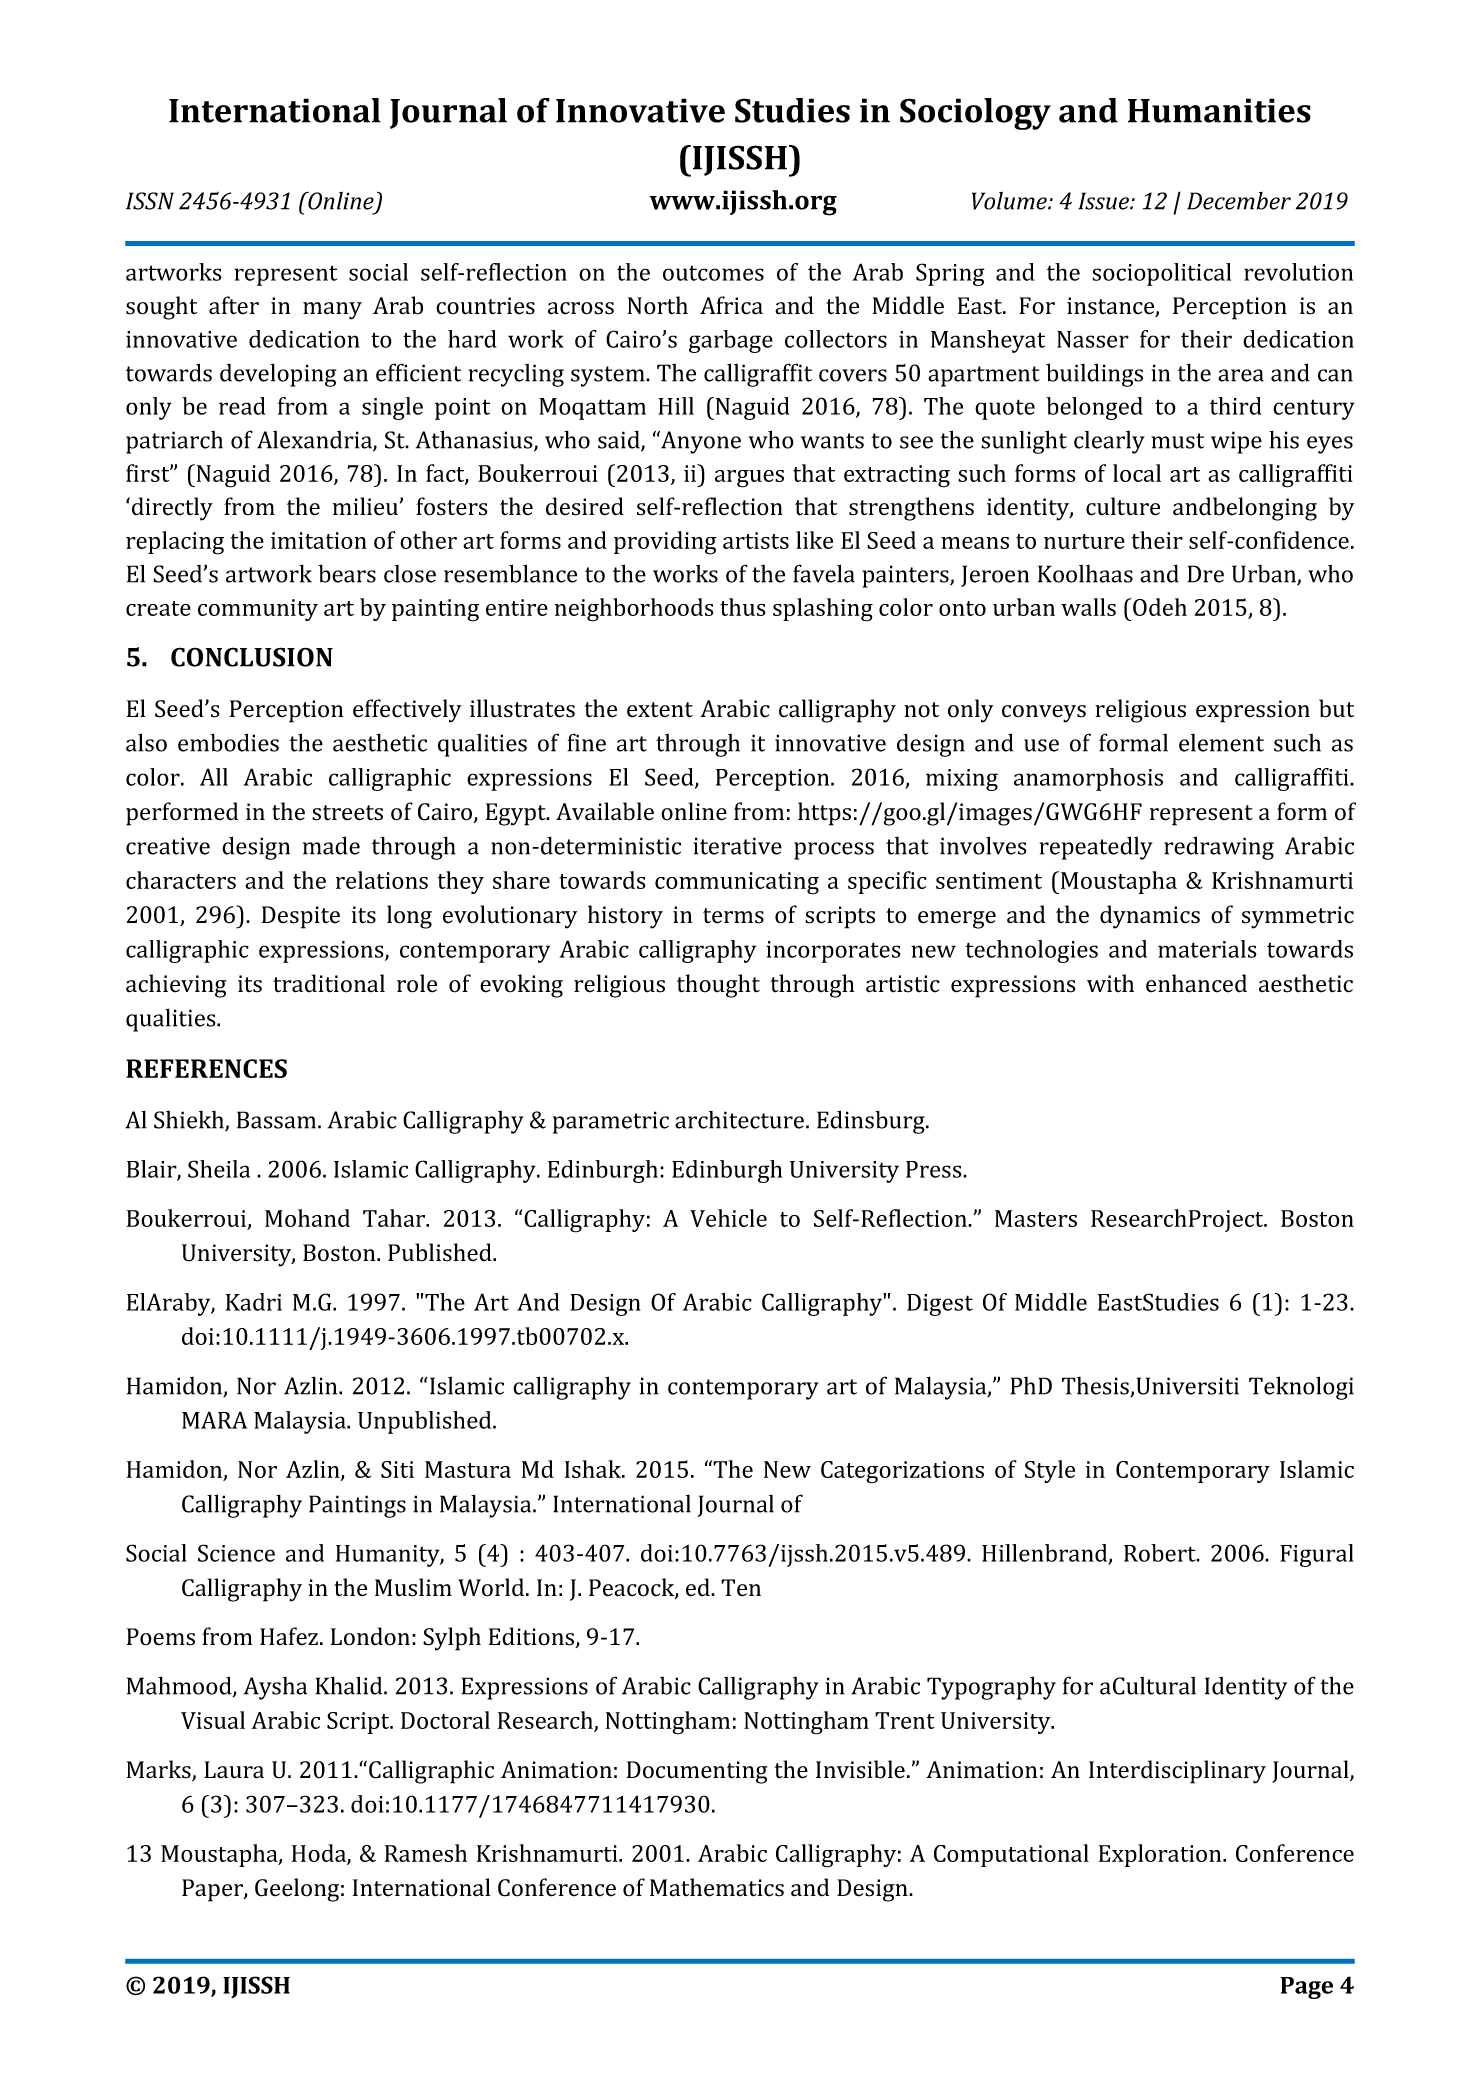 This page has width=1480, height=2093. Describe the element at coordinates (713, 273) in the page. I see `outcomes` at that location.
